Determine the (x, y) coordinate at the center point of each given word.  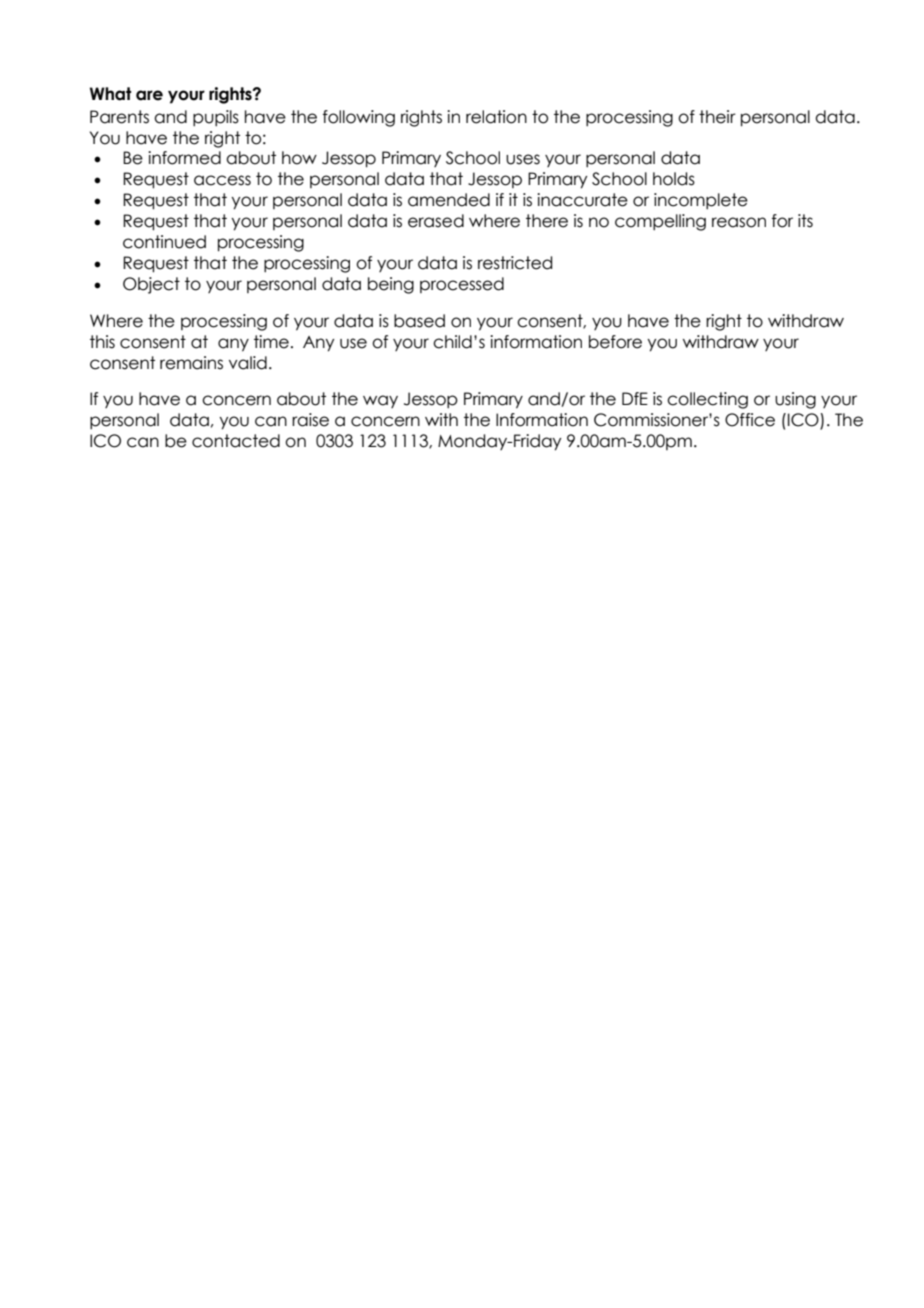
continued (164, 242)
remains (191, 363)
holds (674, 179)
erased (436, 221)
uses (523, 159)
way (380, 401)
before (615, 342)
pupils (216, 118)
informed (184, 158)
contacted (236, 441)
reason (739, 222)
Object (151, 285)
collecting (707, 400)
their (717, 117)
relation (496, 117)
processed (462, 285)
